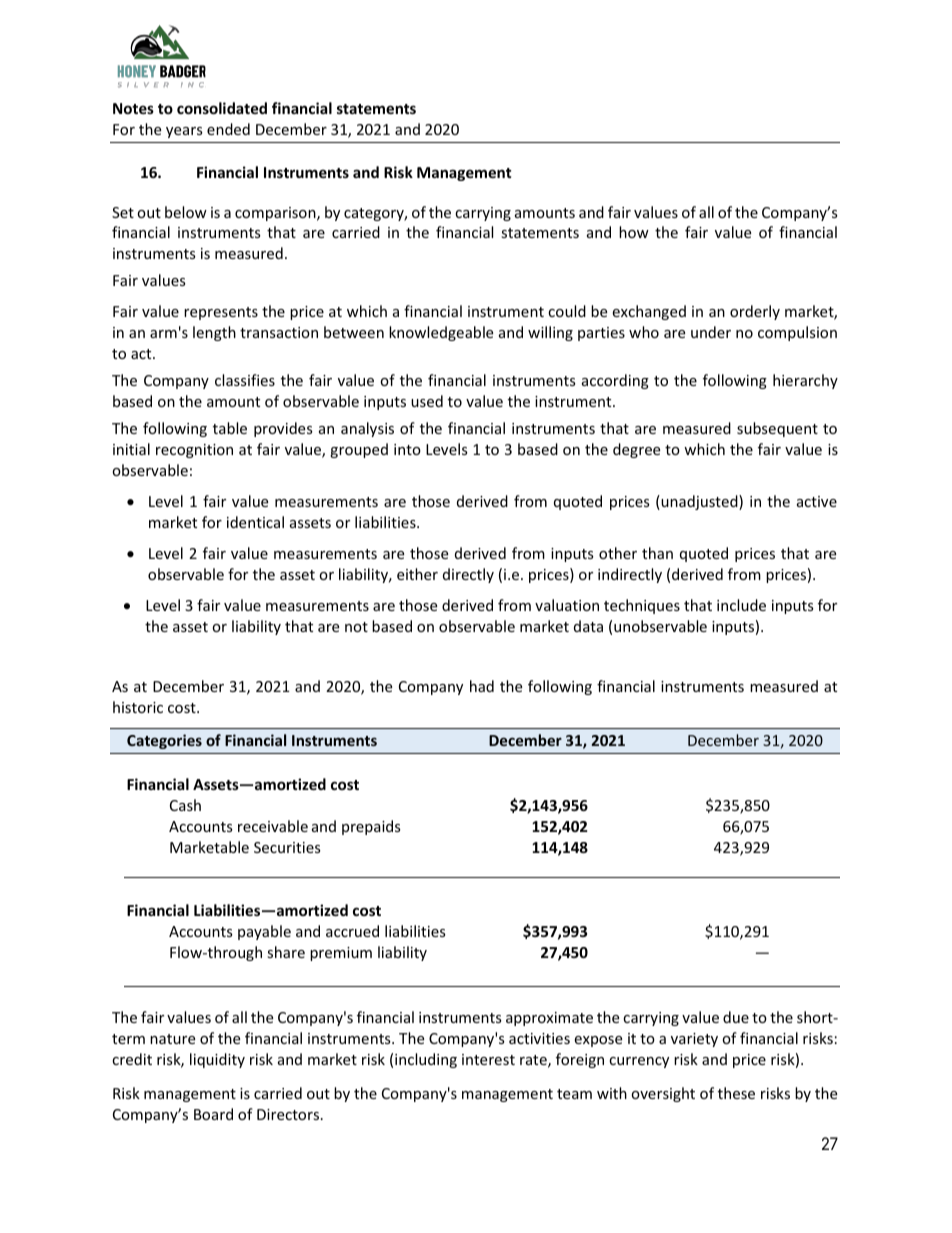  Describe the element at coordinates (741, 605) in the screenshot. I see `include` at that location.
